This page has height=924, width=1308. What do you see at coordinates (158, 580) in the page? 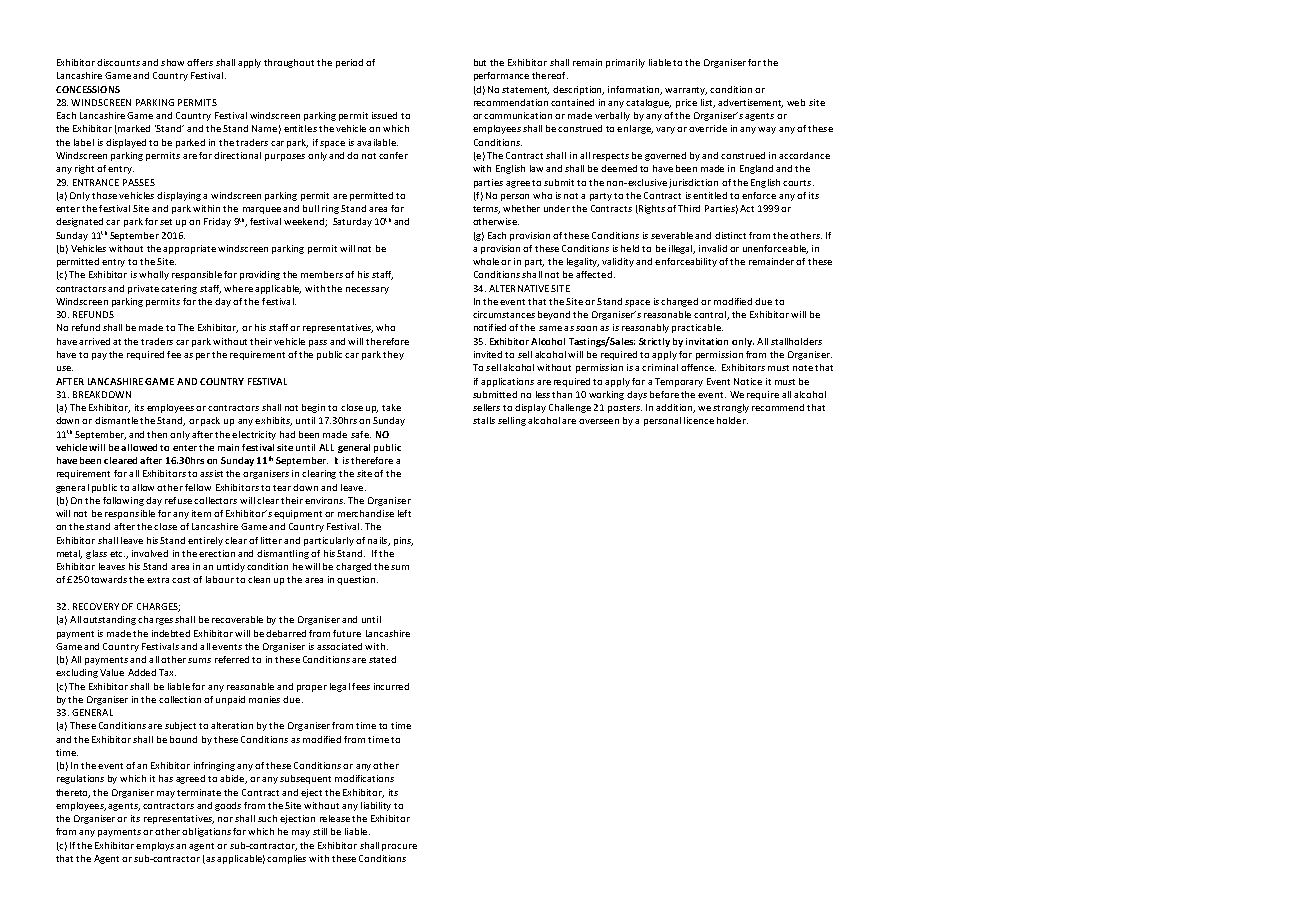
I see `extra` at bounding box center [158, 580].
